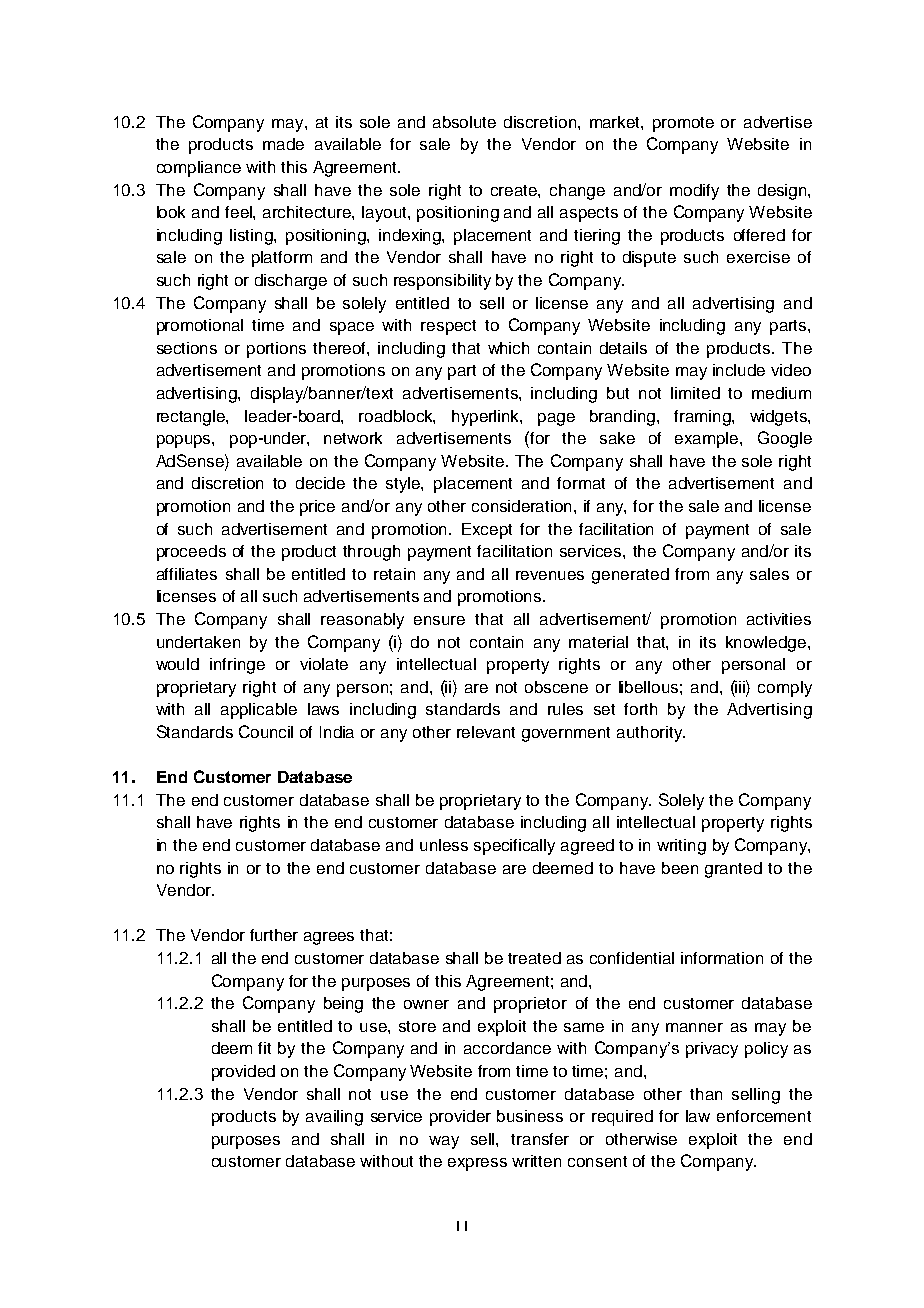  Describe the element at coordinates (276, 350) in the page. I see `portions` at that location.
